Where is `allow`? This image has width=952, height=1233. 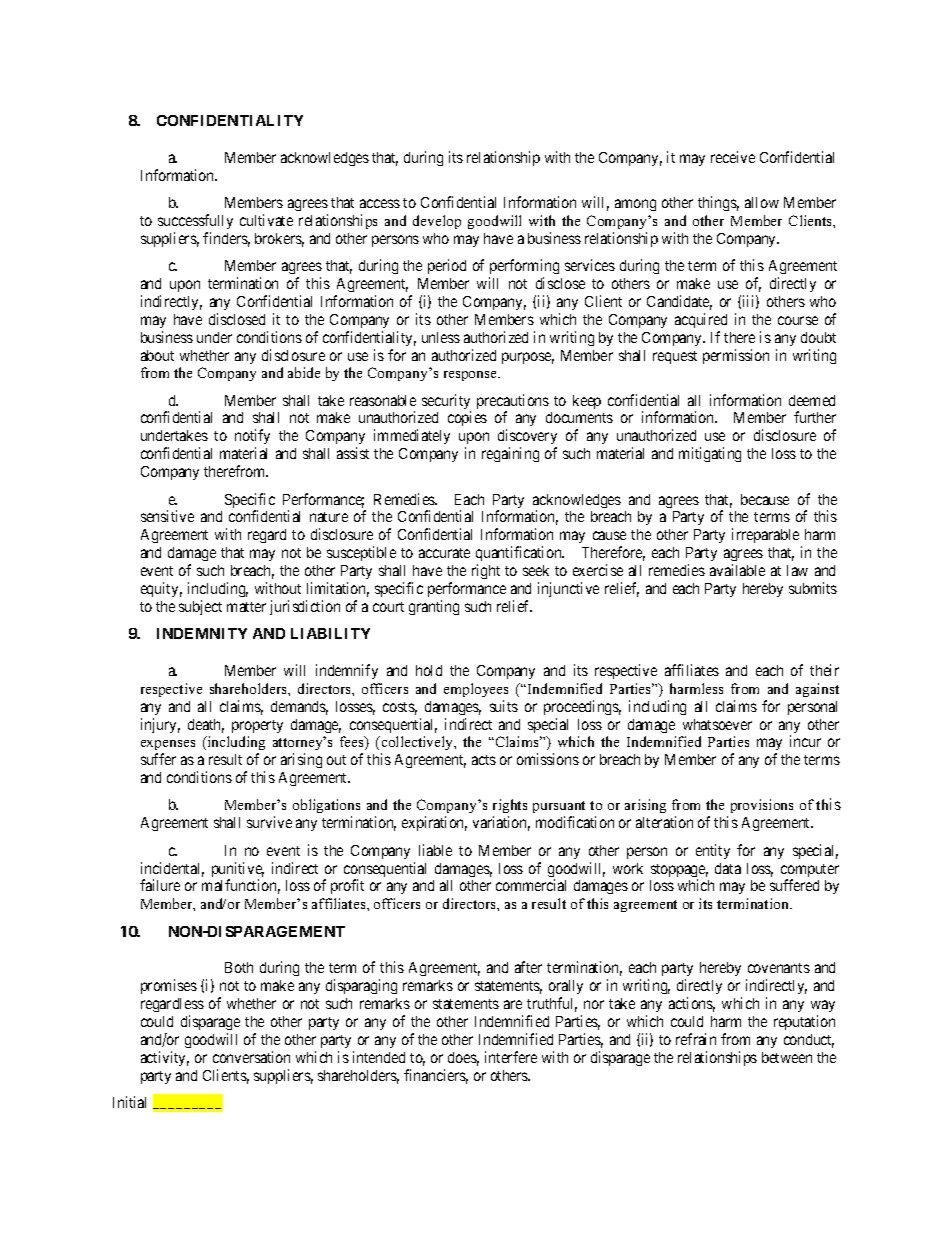 allow is located at coordinates (762, 202).
